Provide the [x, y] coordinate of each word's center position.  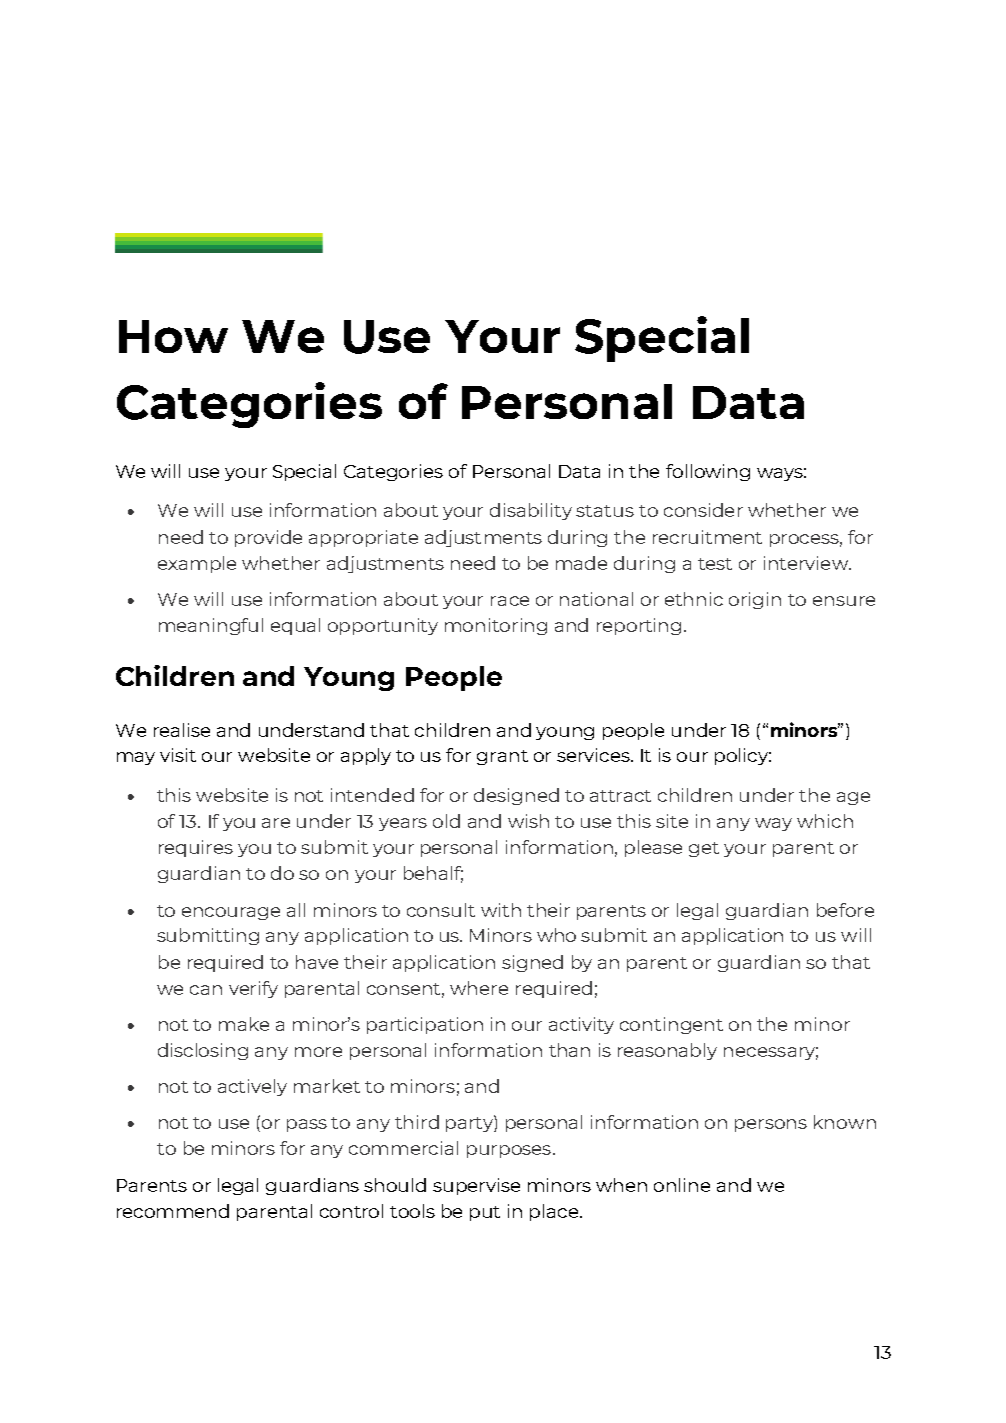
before [845, 910]
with [501, 910]
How [173, 336]
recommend [173, 1211]
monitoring [496, 626]
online [682, 1185]
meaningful [211, 626]
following [708, 472]
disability [531, 511]
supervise [476, 1186]
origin [755, 600]
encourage [231, 913]
